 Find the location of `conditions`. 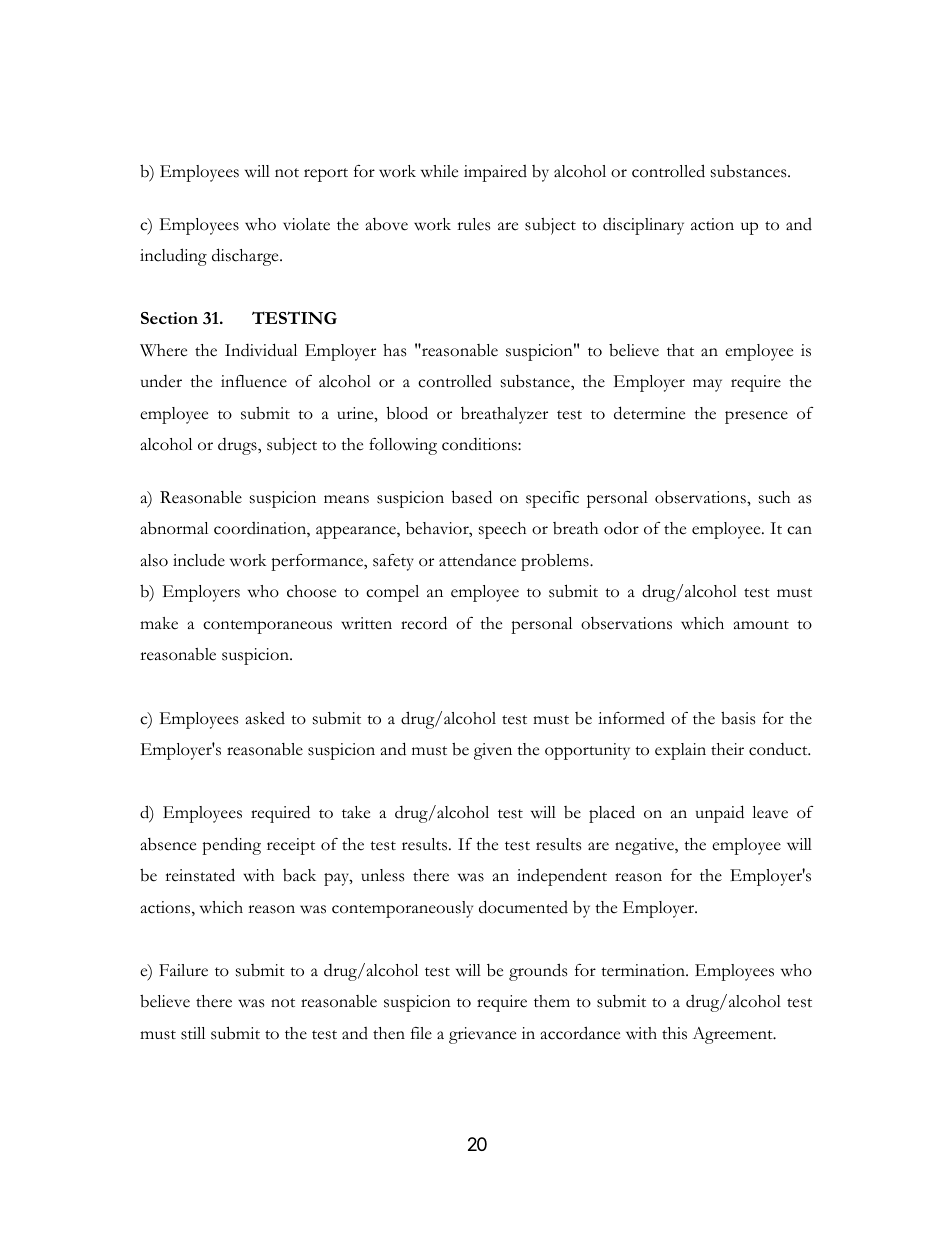

conditions is located at coordinates (480, 444).
